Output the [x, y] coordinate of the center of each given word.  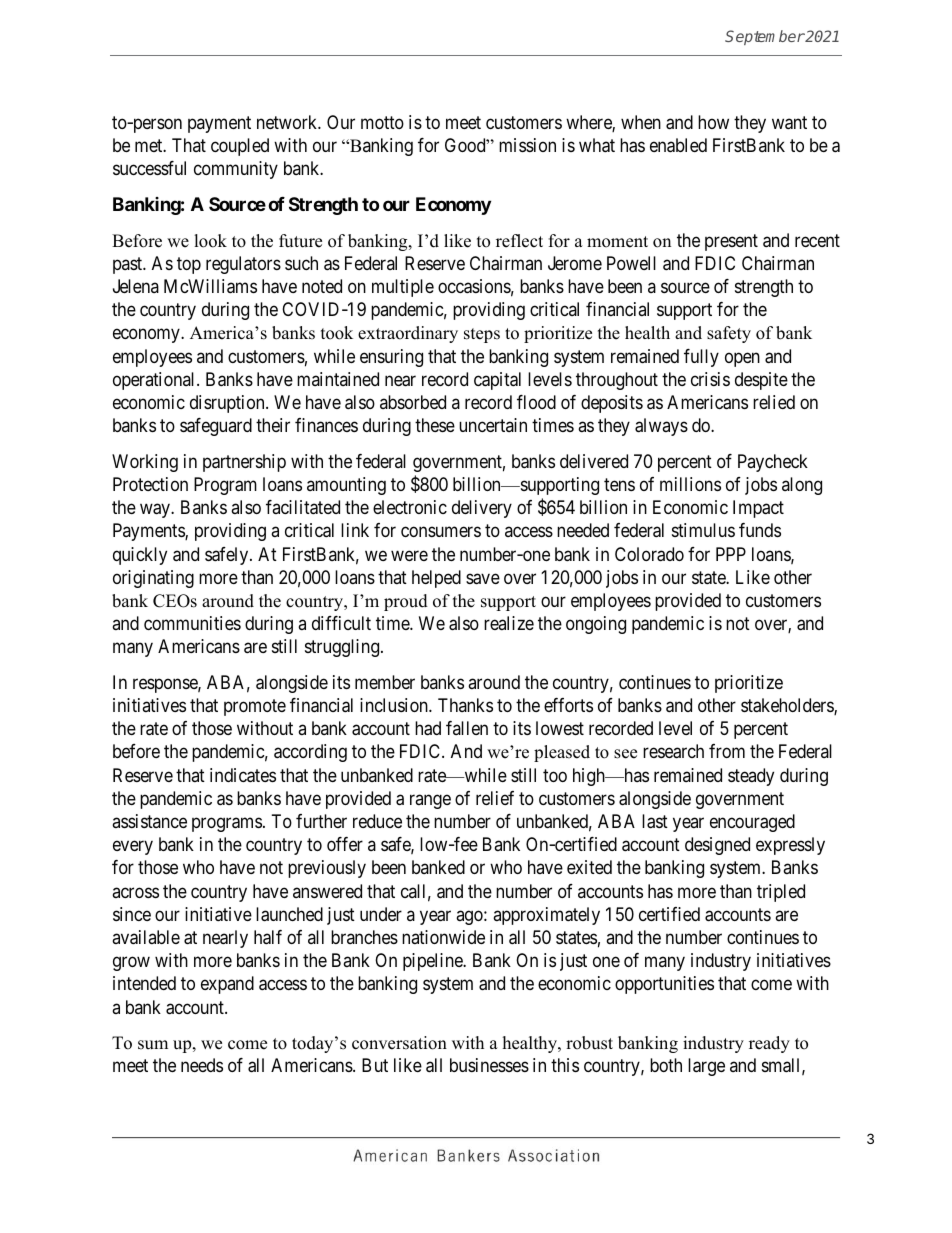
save [483, 579]
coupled [240, 147]
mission [527, 145]
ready [769, 1044]
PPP [731, 554]
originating [153, 579]
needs [202, 1065]
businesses [489, 1065]
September [765, 37]
